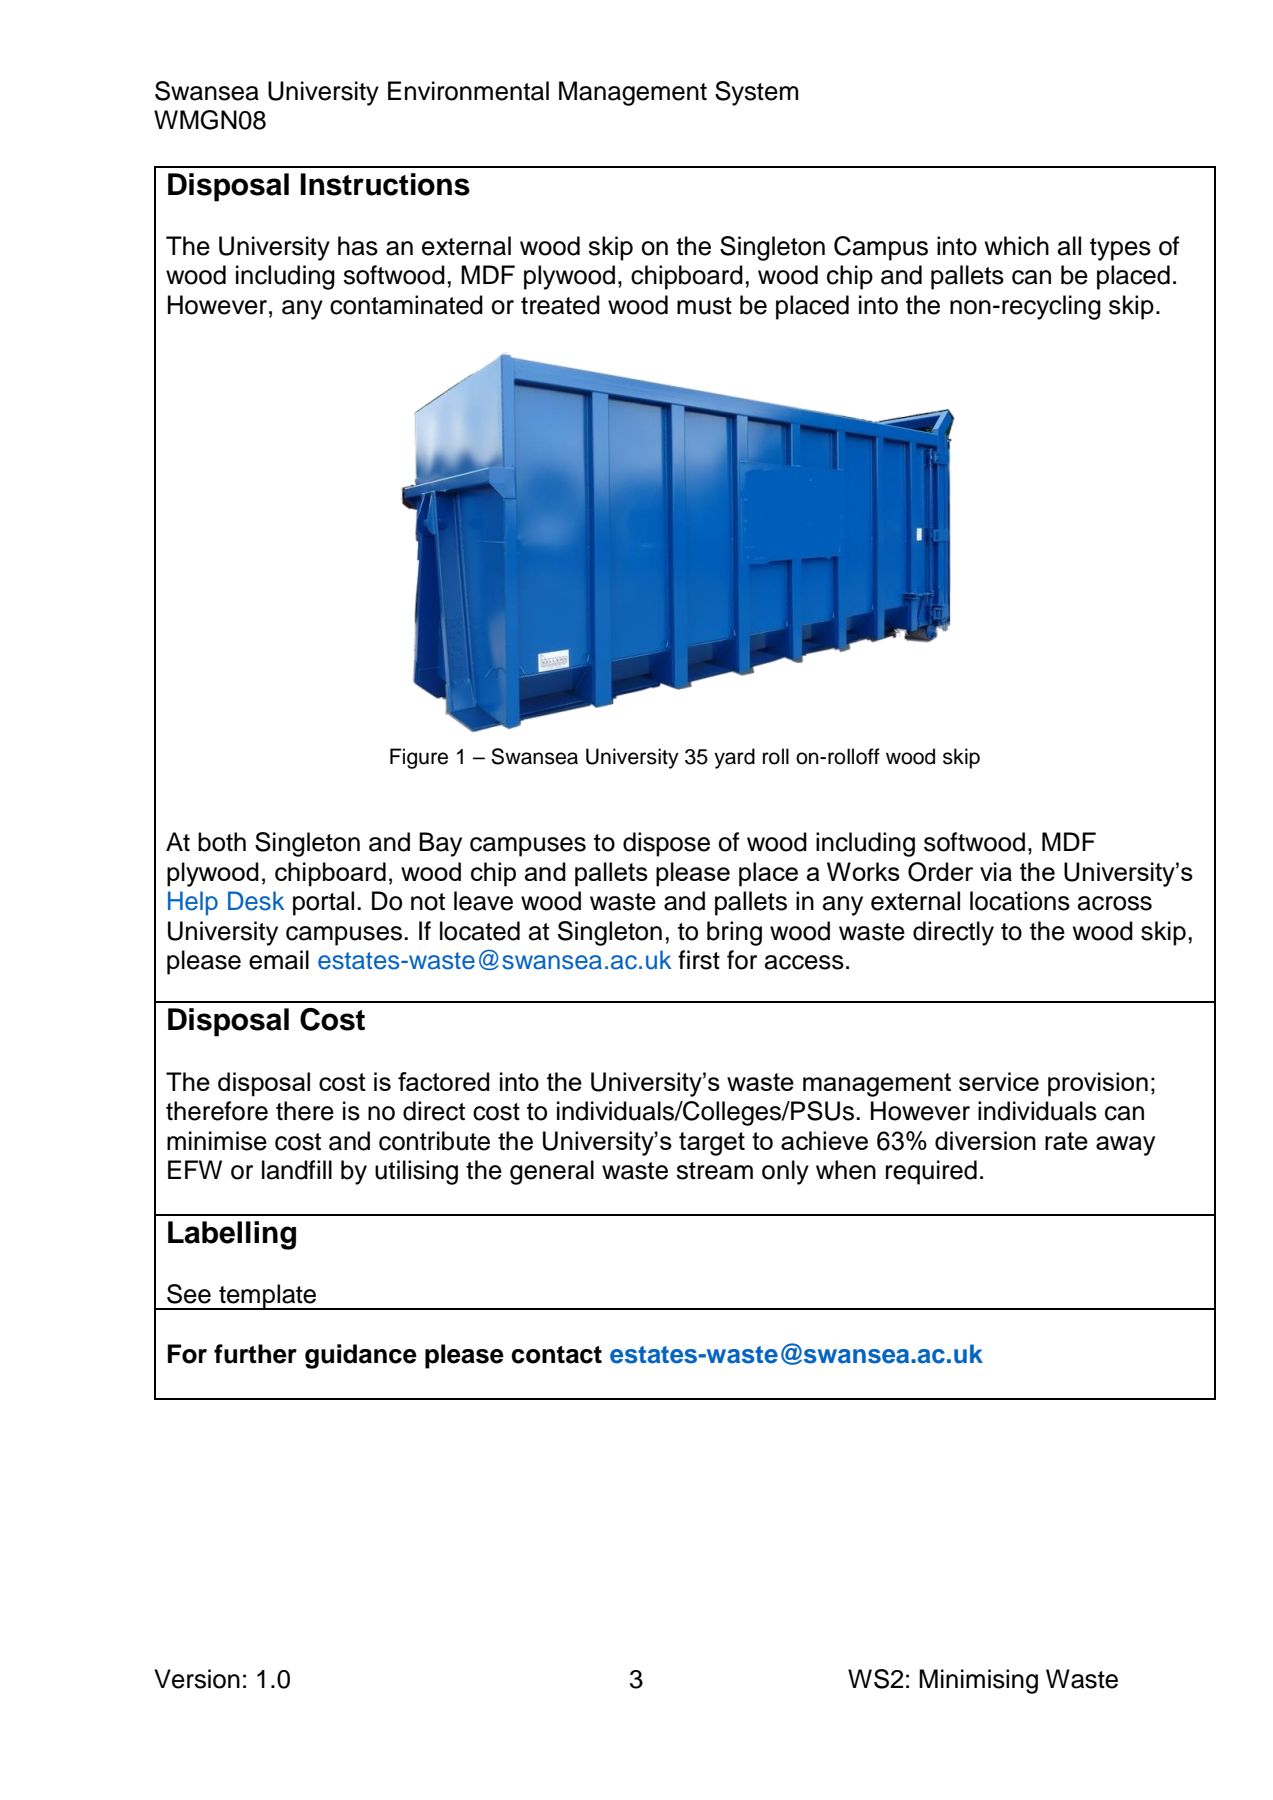 This page has width=1273, height=1800. I want to click on which, so click(1017, 246).
